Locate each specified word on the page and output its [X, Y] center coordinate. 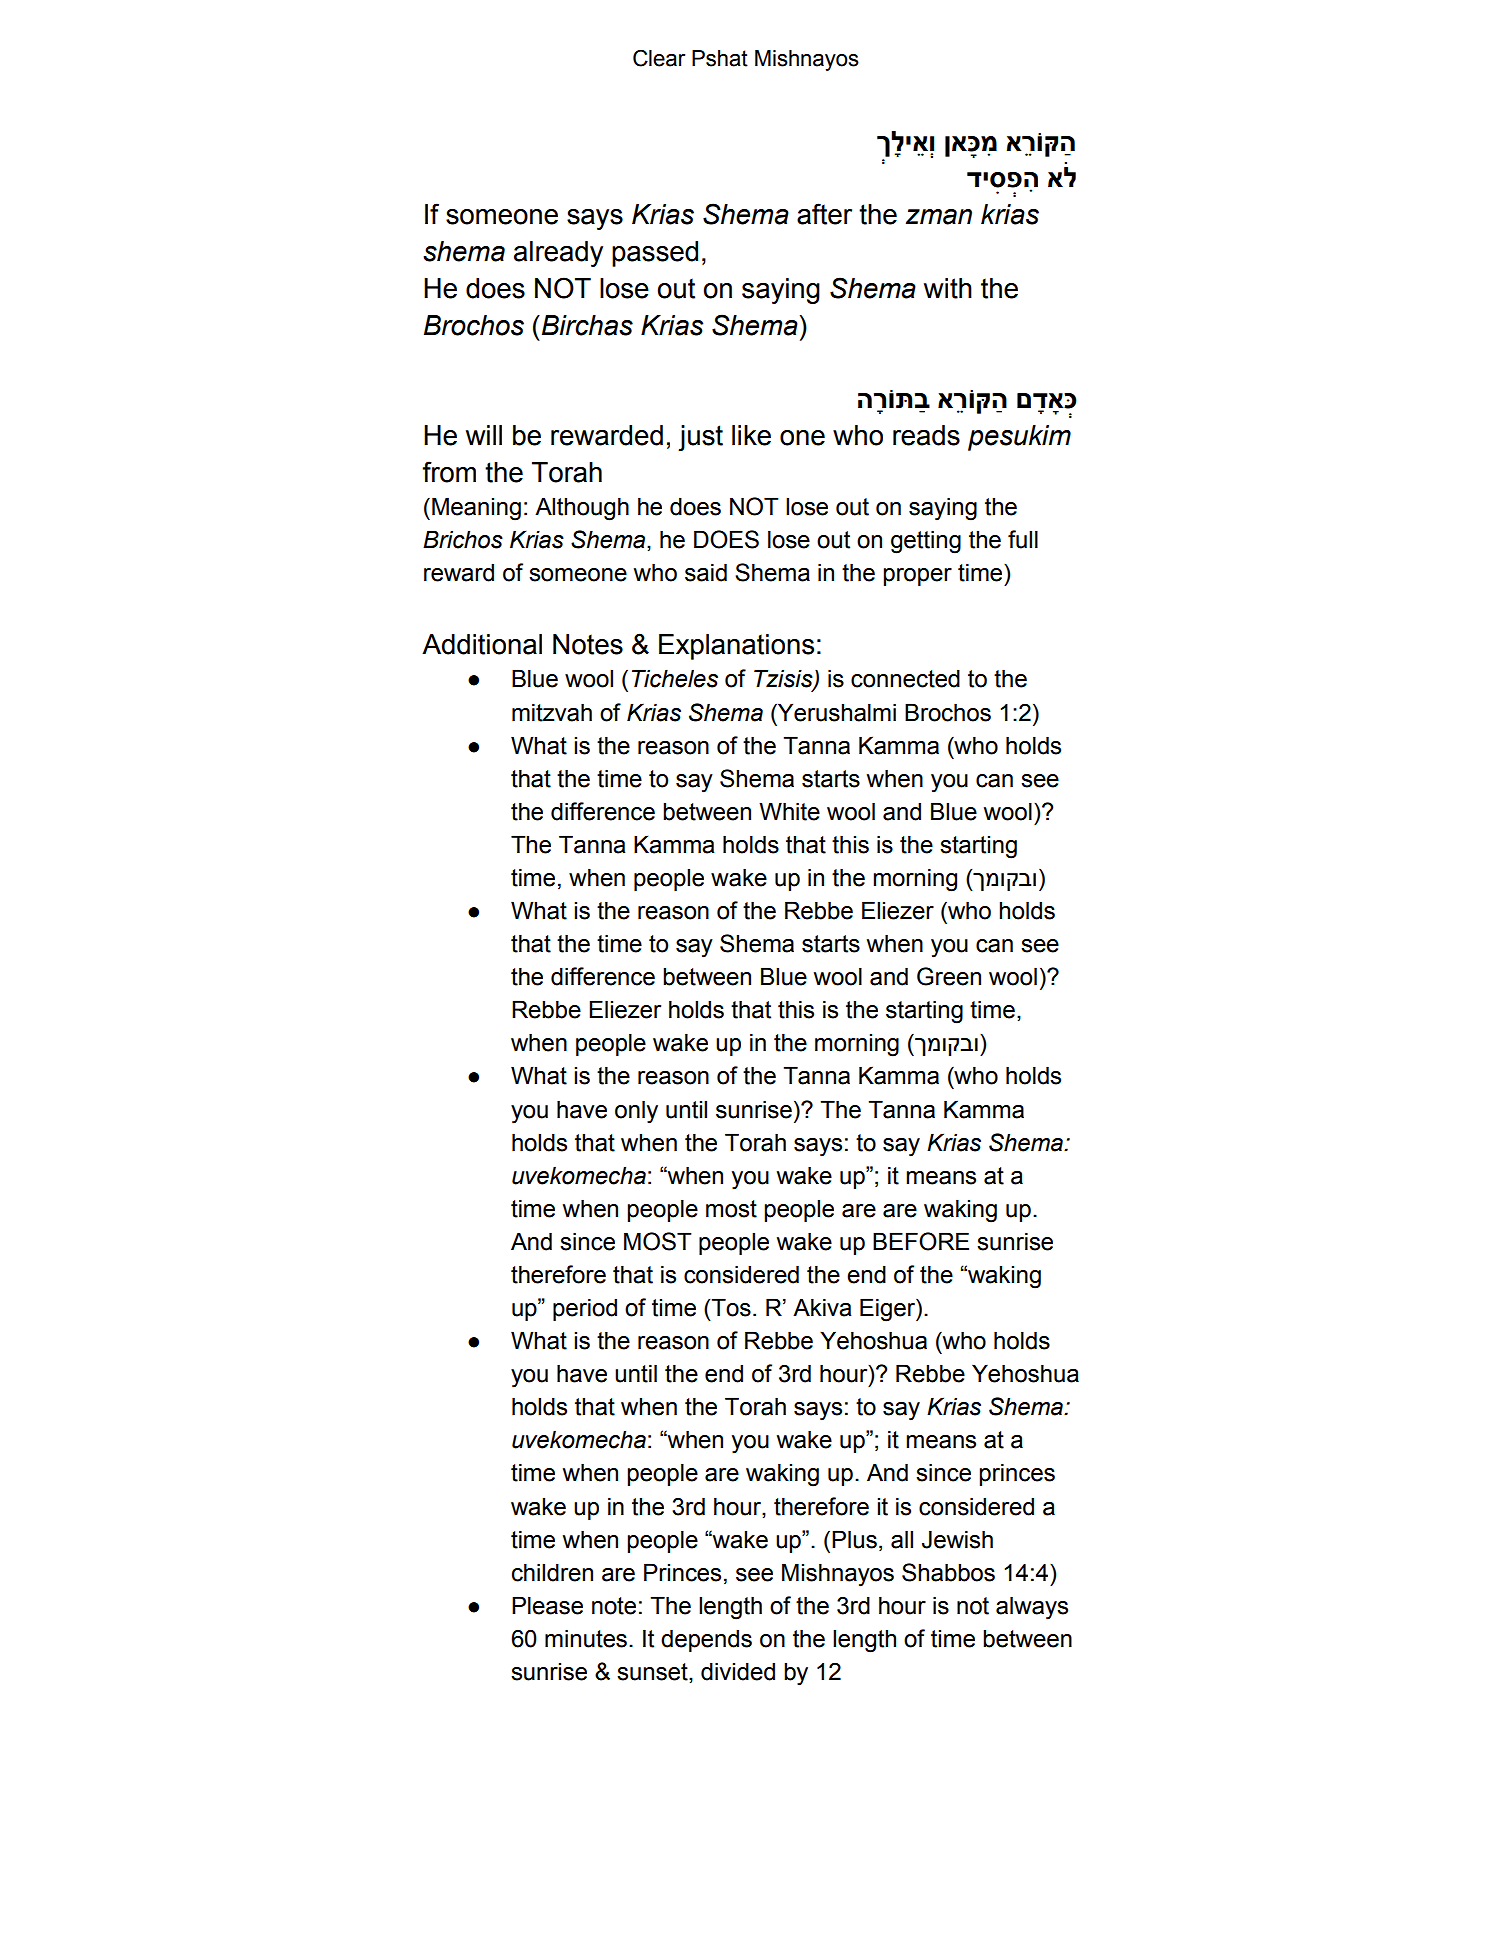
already [558, 254]
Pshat [720, 58]
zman [939, 217]
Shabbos [948, 1572]
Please [547, 1605]
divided [738, 1671]
